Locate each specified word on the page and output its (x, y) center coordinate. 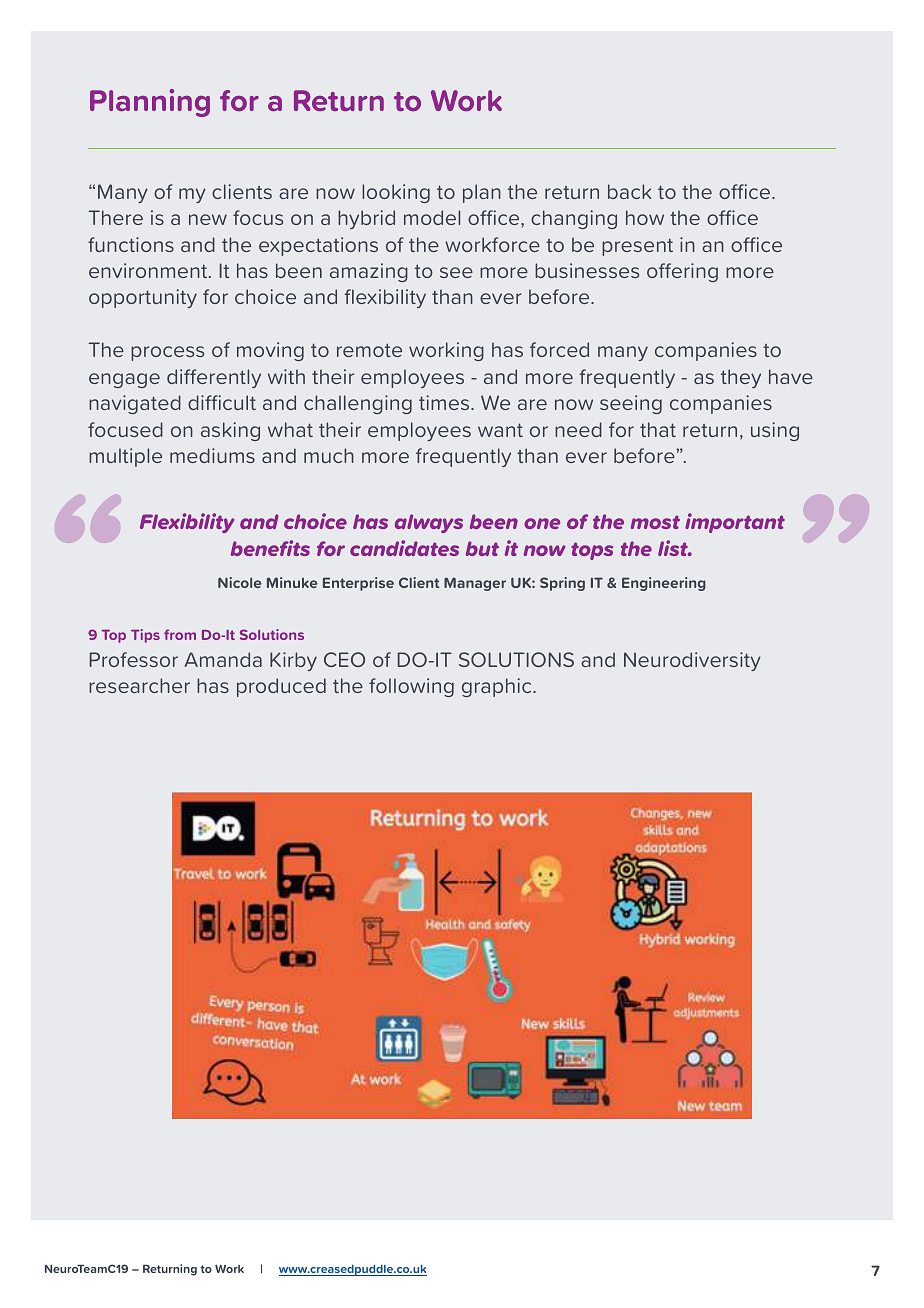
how (645, 217)
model (432, 217)
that (658, 429)
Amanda (223, 659)
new (208, 219)
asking (230, 431)
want (500, 430)
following (411, 687)
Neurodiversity (692, 661)
